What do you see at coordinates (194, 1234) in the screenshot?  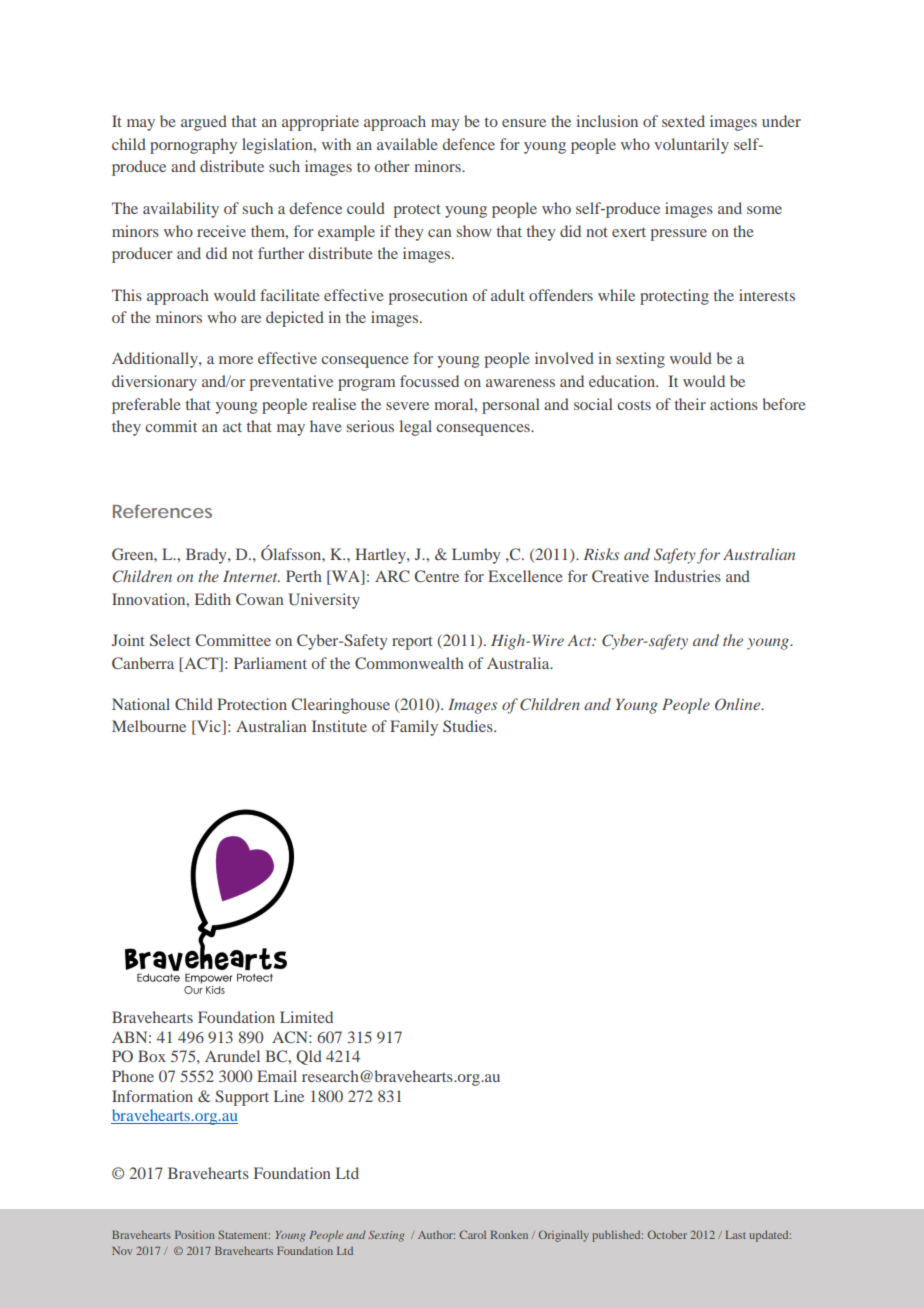 I see `Position` at bounding box center [194, 1234].
